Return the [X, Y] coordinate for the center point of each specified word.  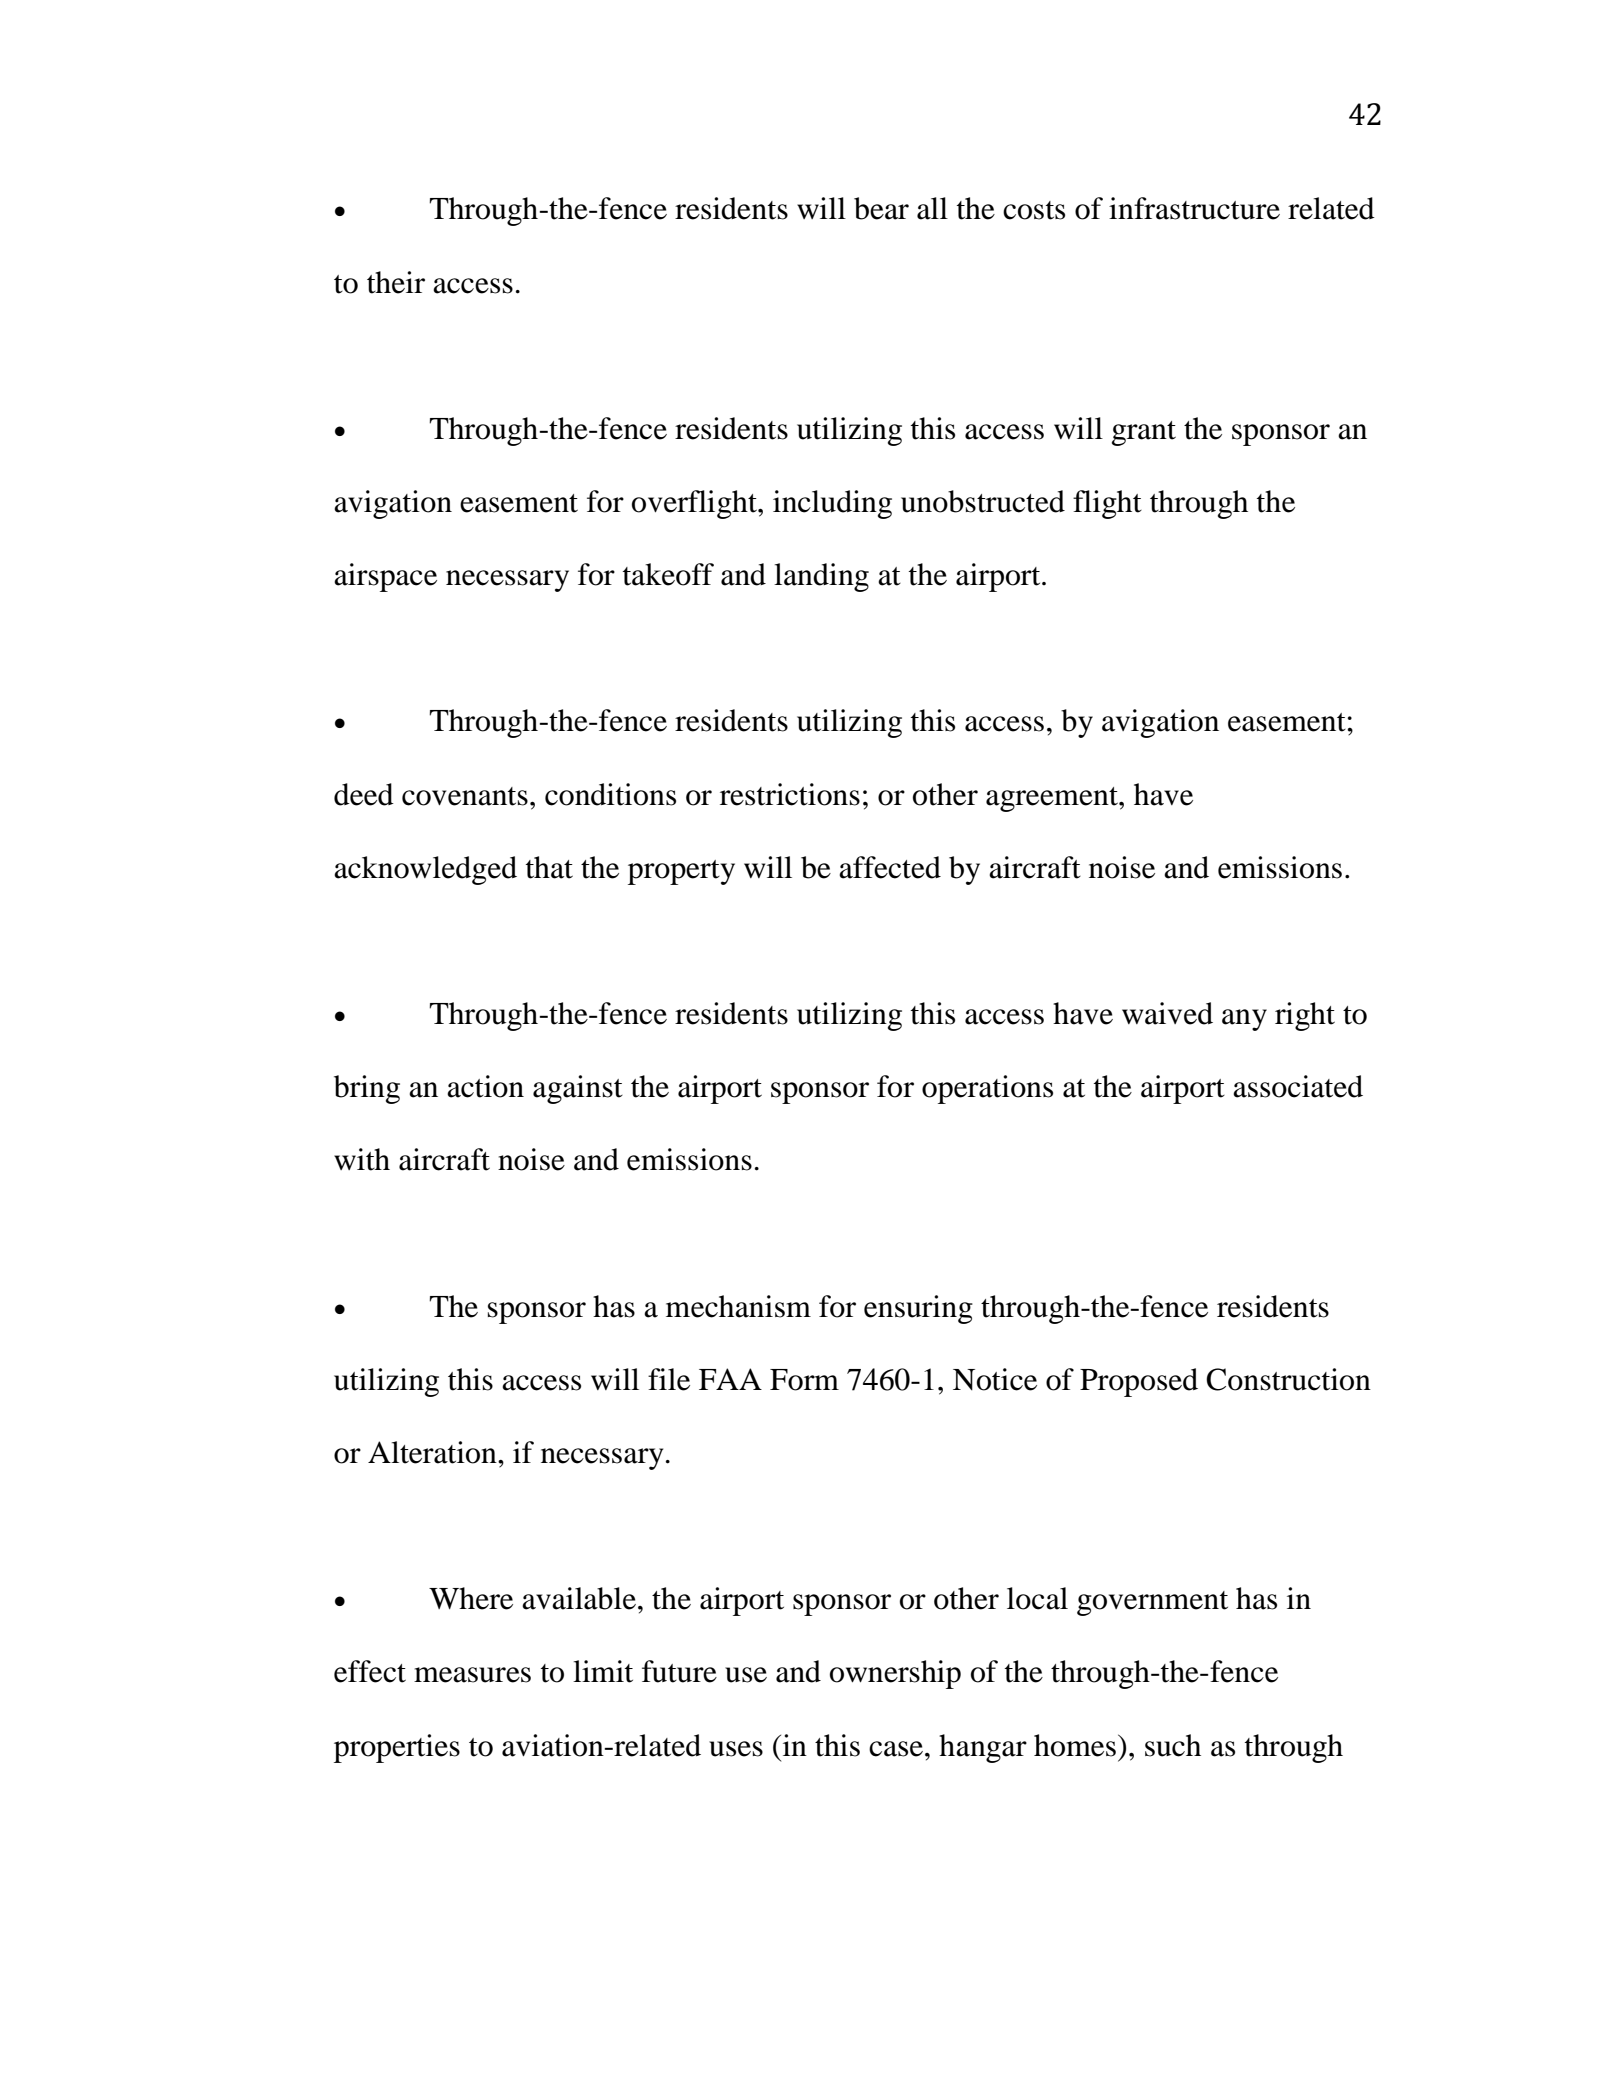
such [1173, 1745]
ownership [895, 1674]
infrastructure [1194, 208]
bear [881, 208]
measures [472, 1675]
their [396, 282]
